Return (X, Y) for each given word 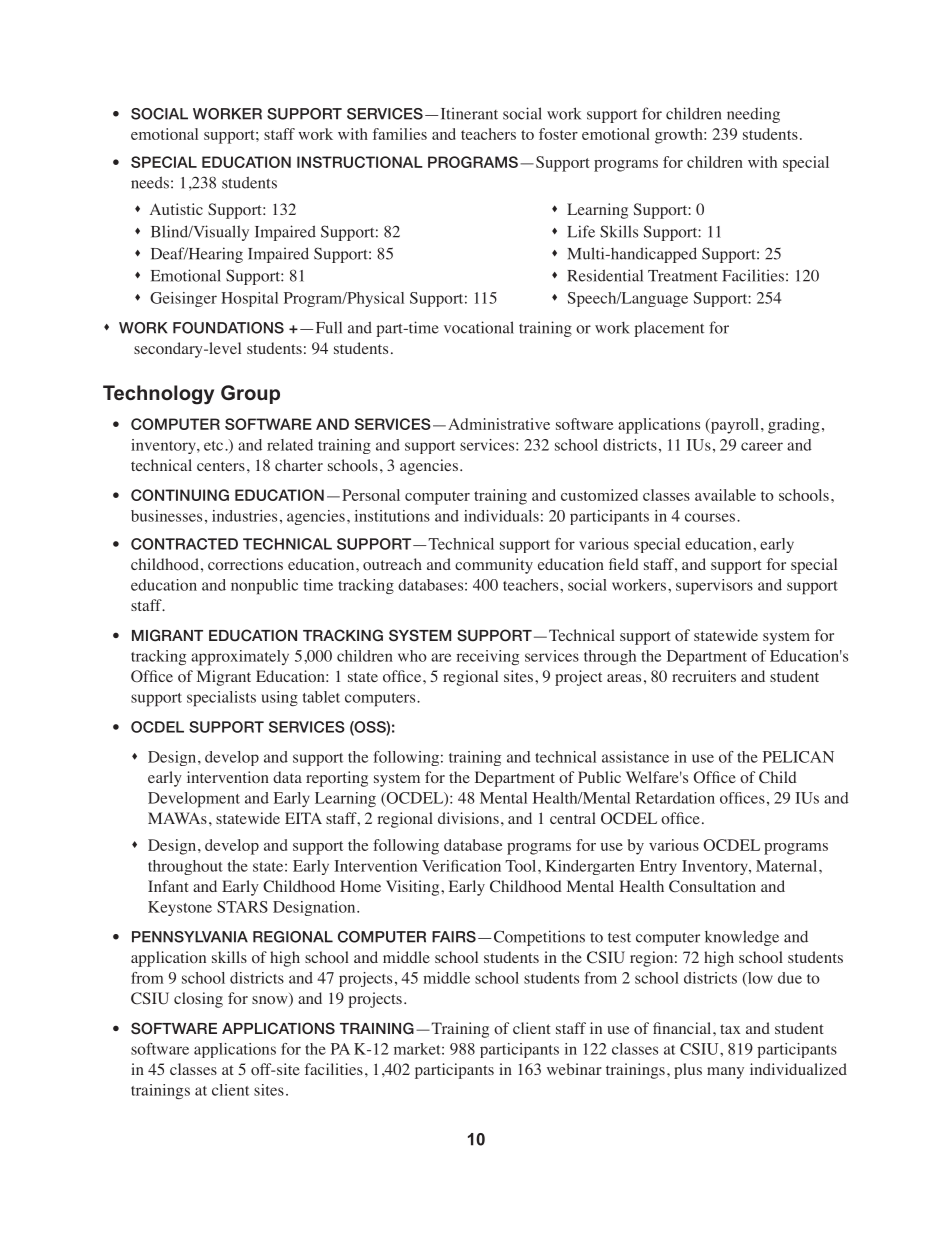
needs (150, 182)
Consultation (712, 886)
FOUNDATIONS (228, 328)
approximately (240, 658)
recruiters (704, 676)
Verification (461, 866)
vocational (479, 327)
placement (669, 329)
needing (753, 115)
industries (244, 516)
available (725, 495)
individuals (501, 516)
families (399, 134)
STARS (242, 907)
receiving (487, 657)
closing (198, 1000)
